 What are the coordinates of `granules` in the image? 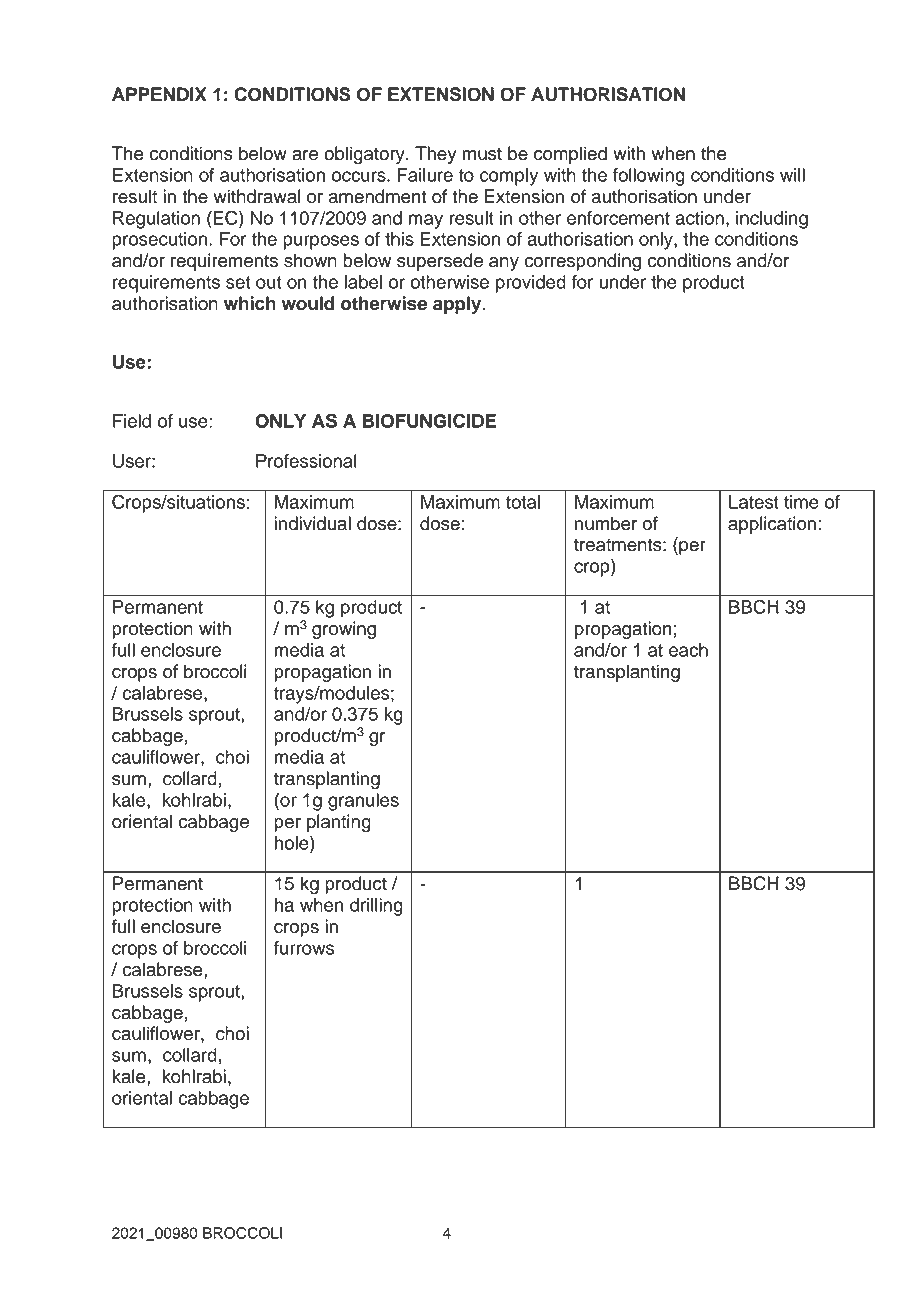 It's located at (363, 802).
